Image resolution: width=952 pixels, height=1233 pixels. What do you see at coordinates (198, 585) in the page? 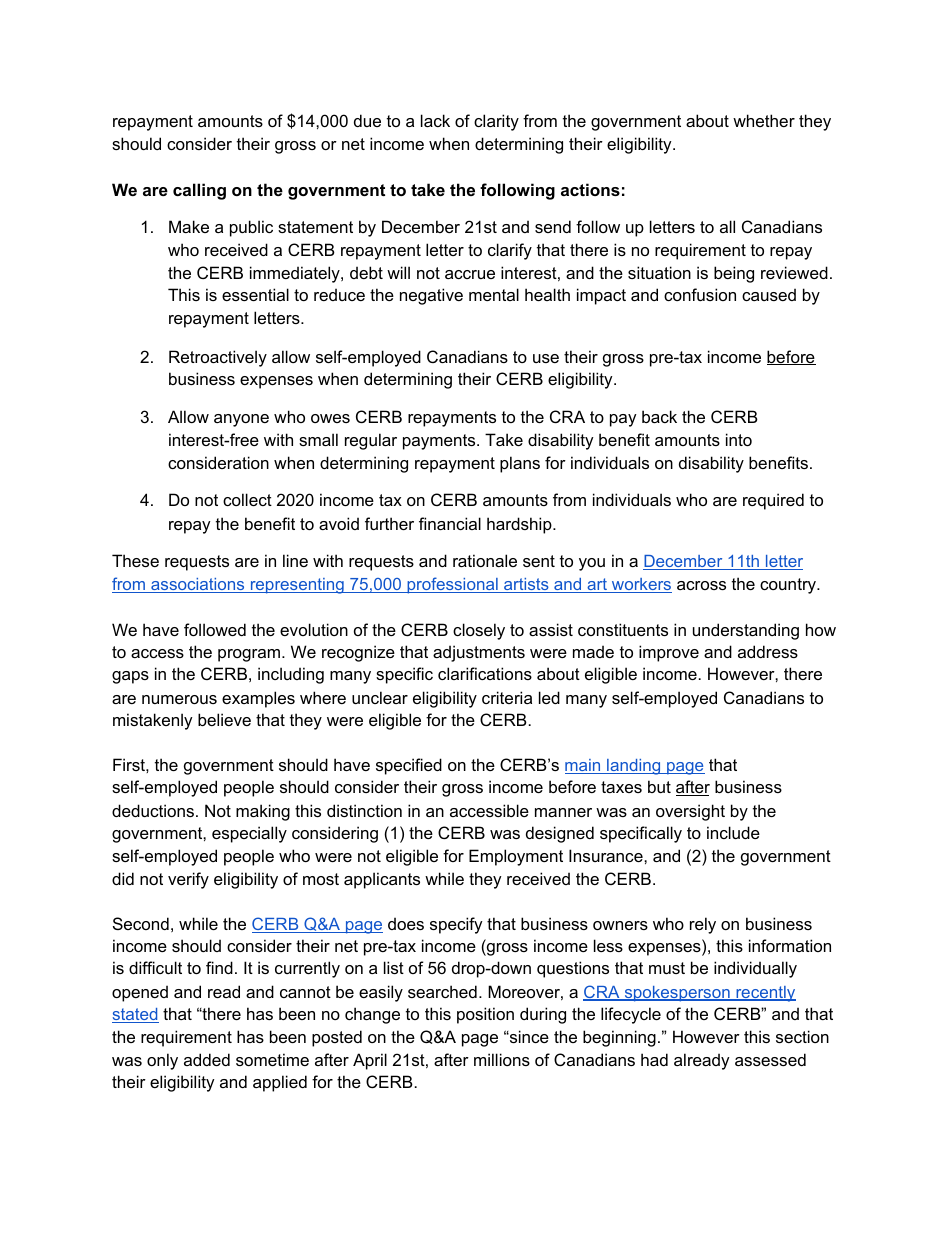
I see `associations` at bounding box center [198, 585].
